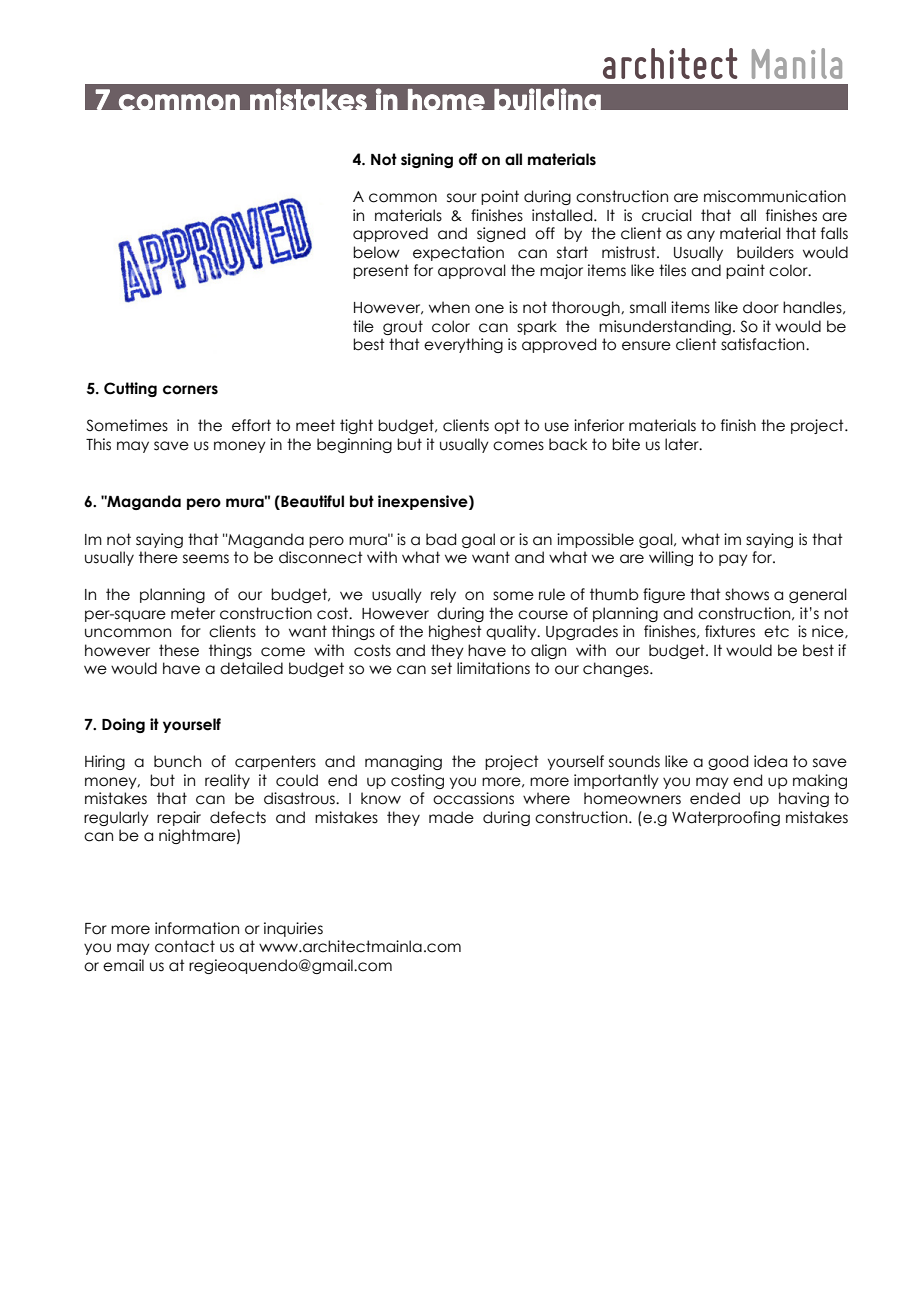  What do you see at coordinates (376, 252) in the screenshot?
I see `below` at bounding box center [376, 252].
